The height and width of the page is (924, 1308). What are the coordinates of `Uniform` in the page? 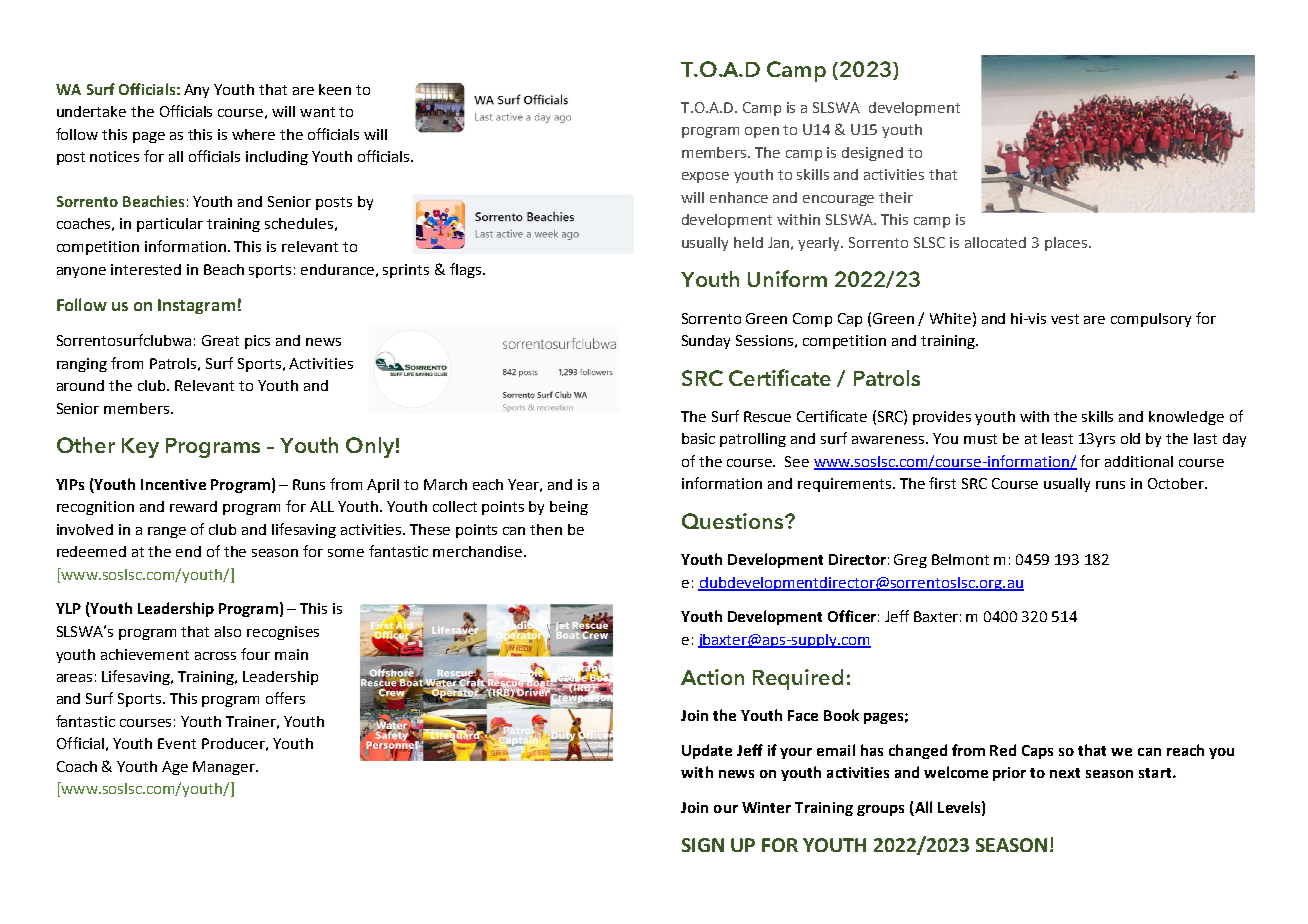 It's located at (787, 278).
